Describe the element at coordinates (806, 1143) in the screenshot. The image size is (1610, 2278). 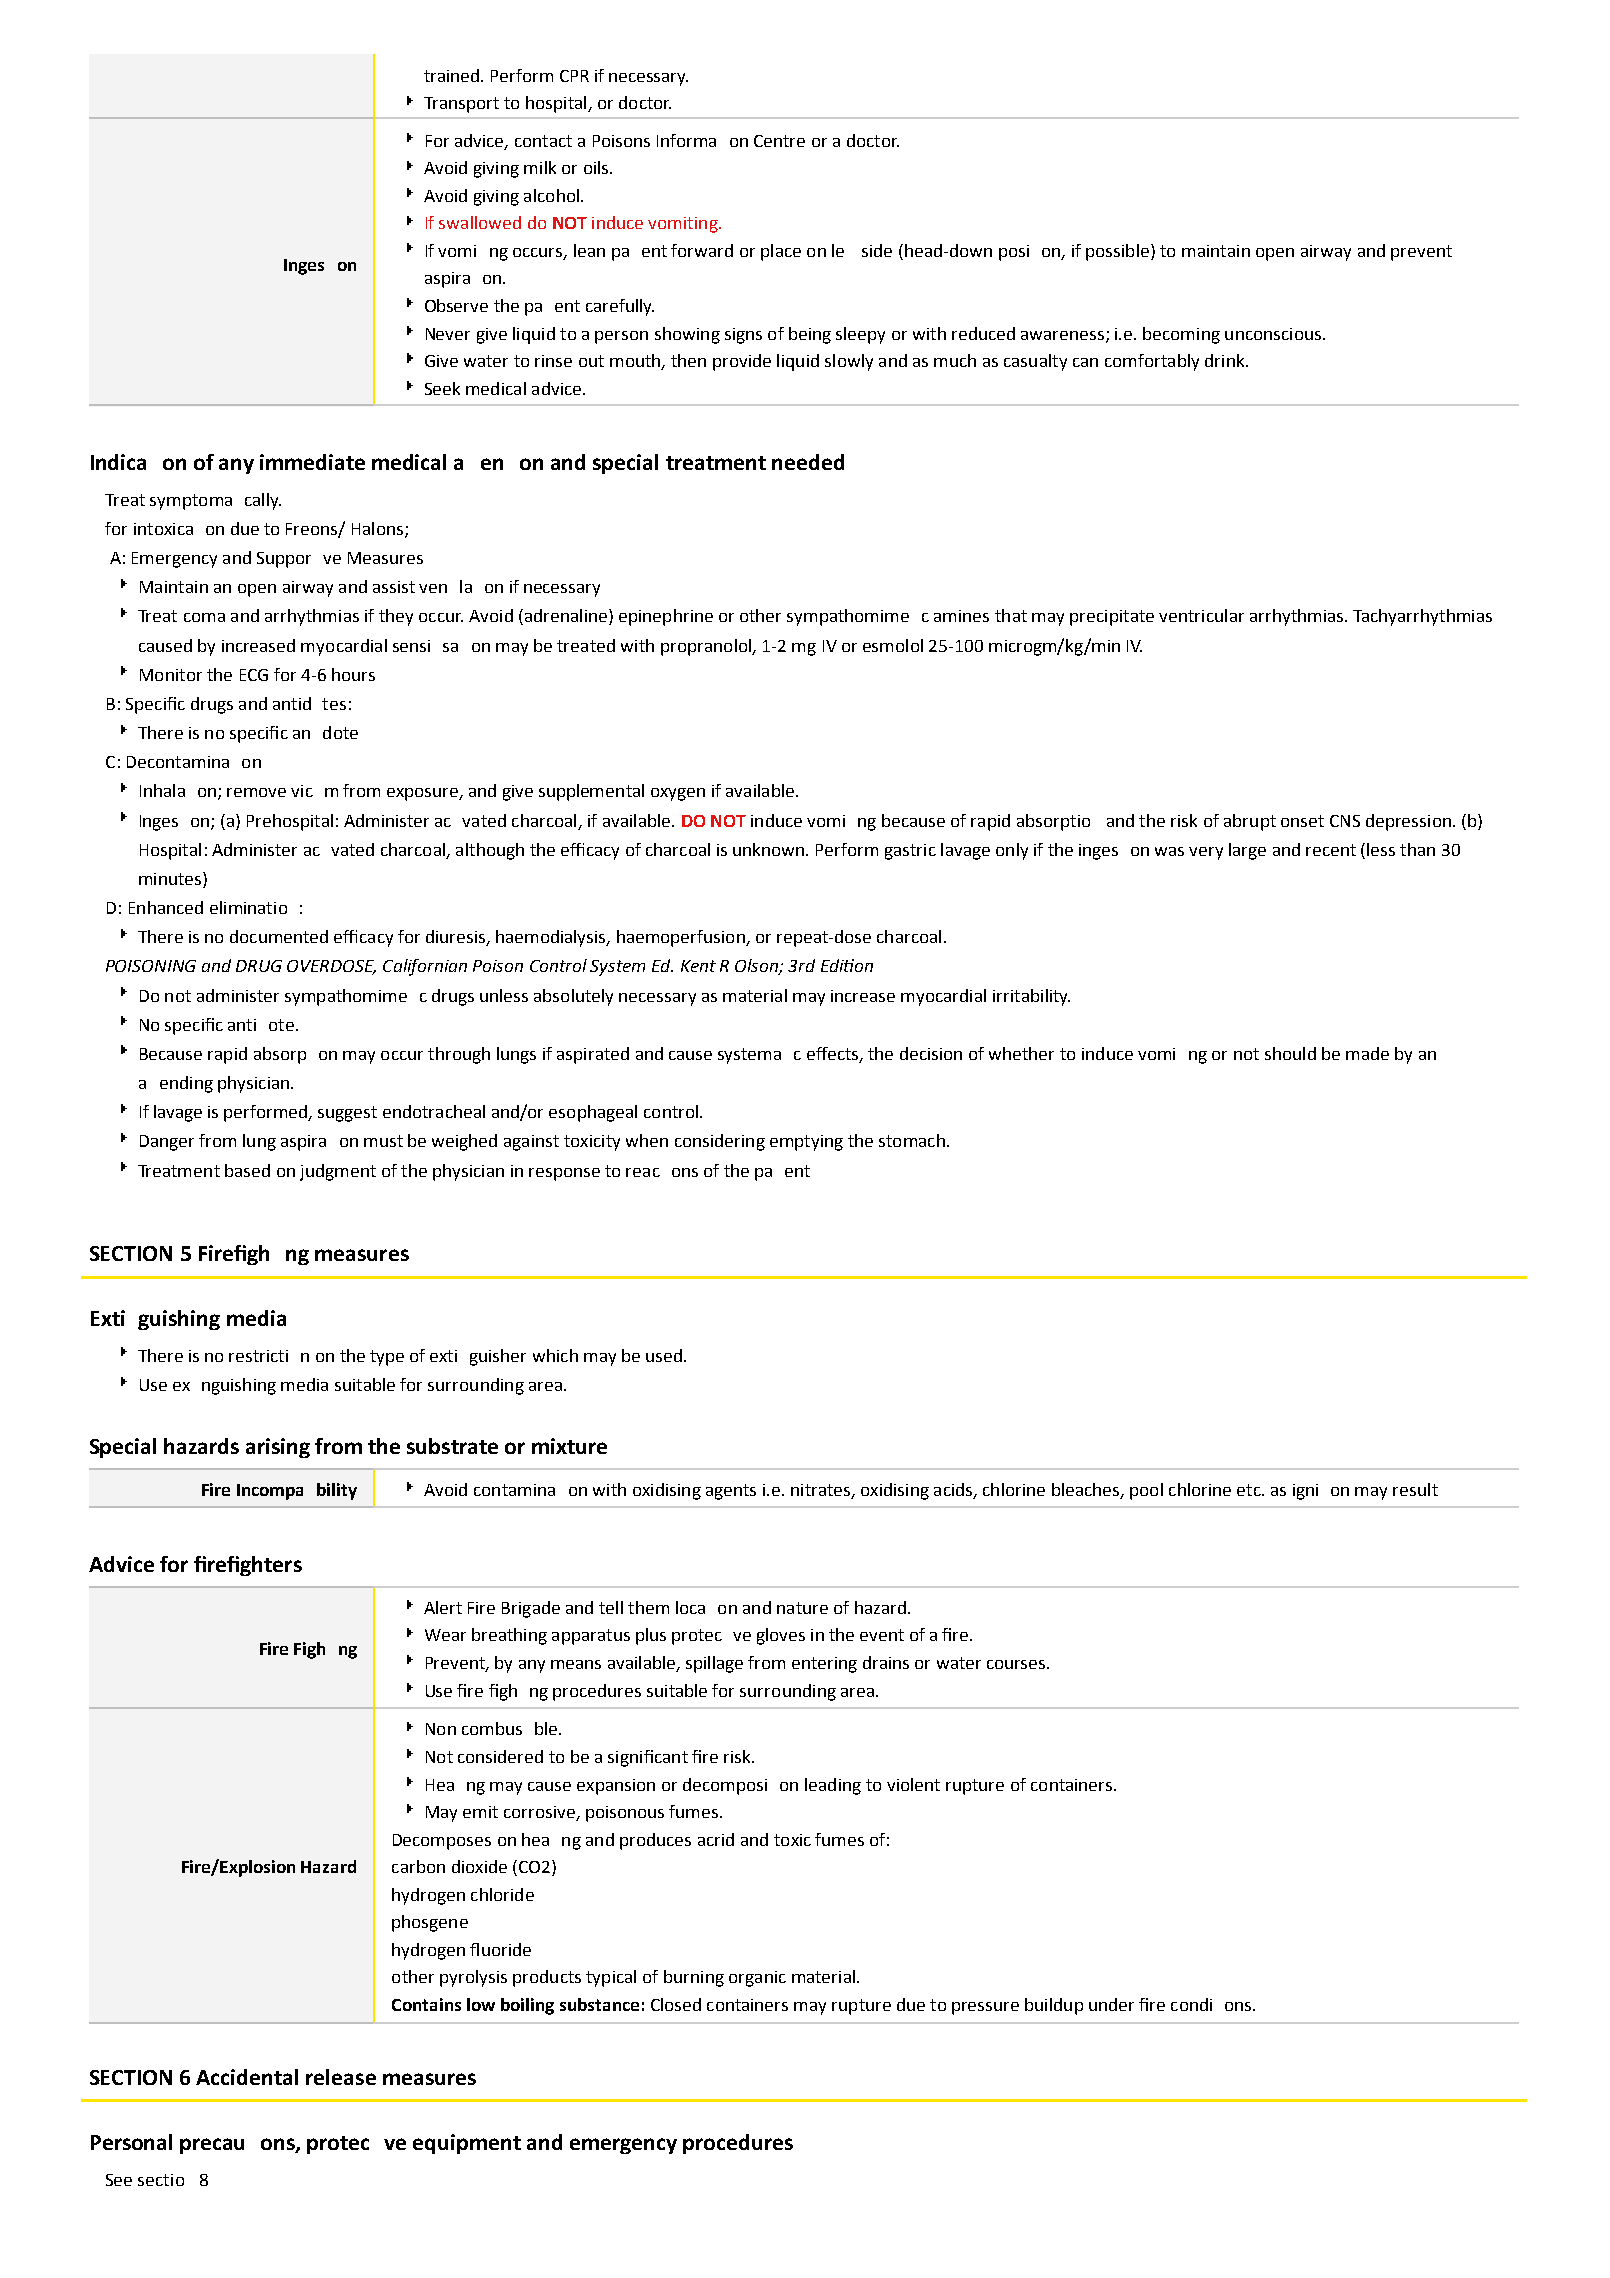
I see `emptying` at that location.
